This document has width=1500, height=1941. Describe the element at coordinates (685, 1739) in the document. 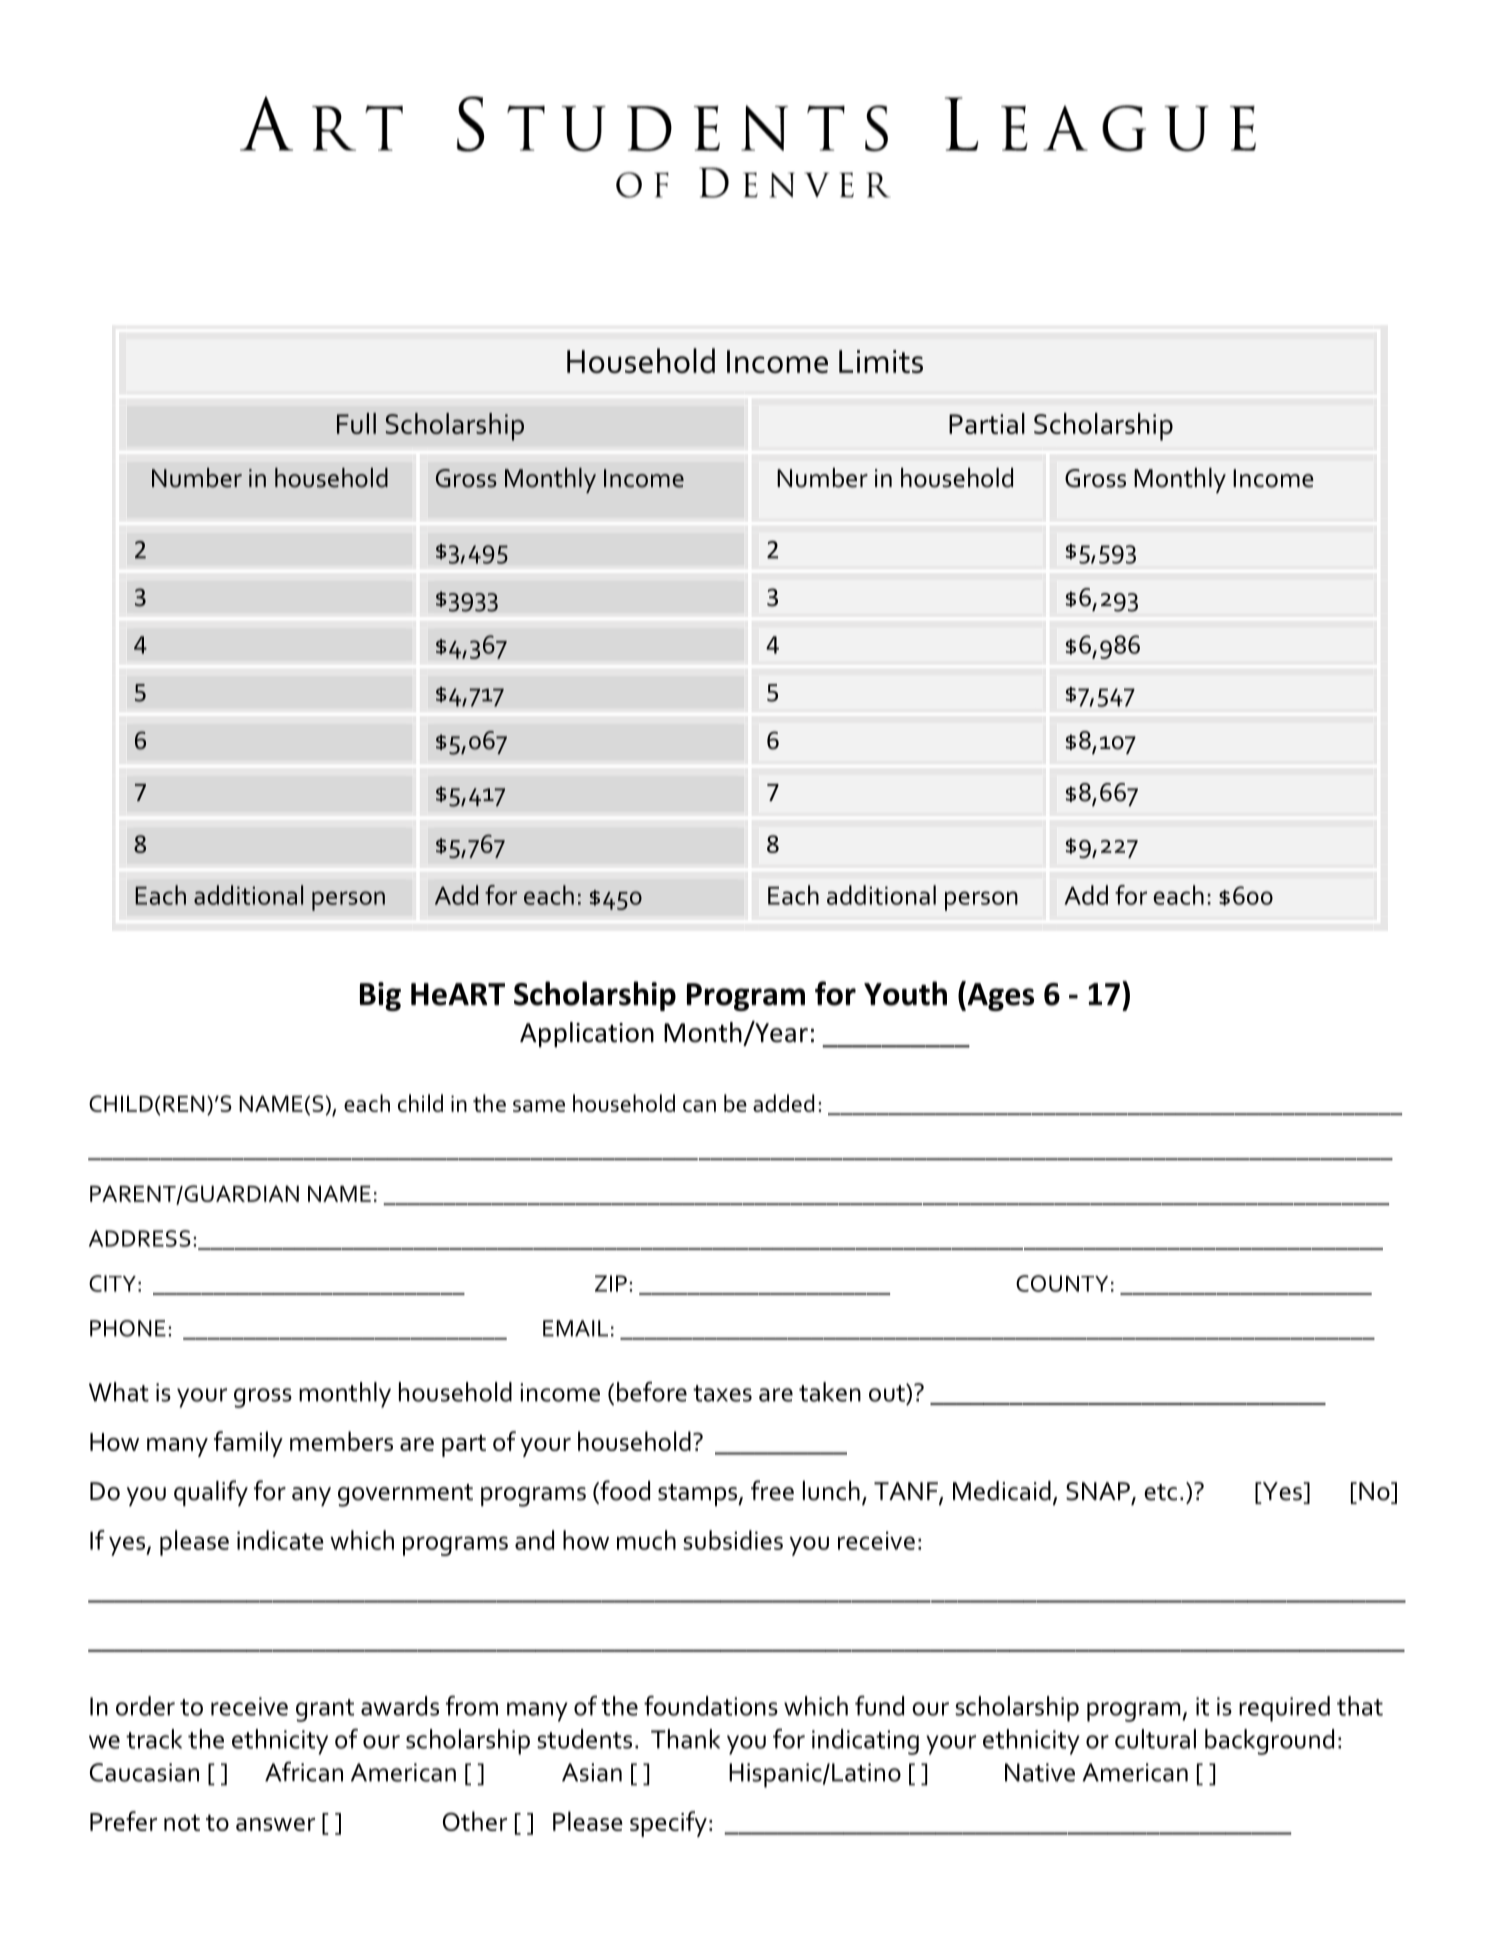

I see `Thank` at that location.
